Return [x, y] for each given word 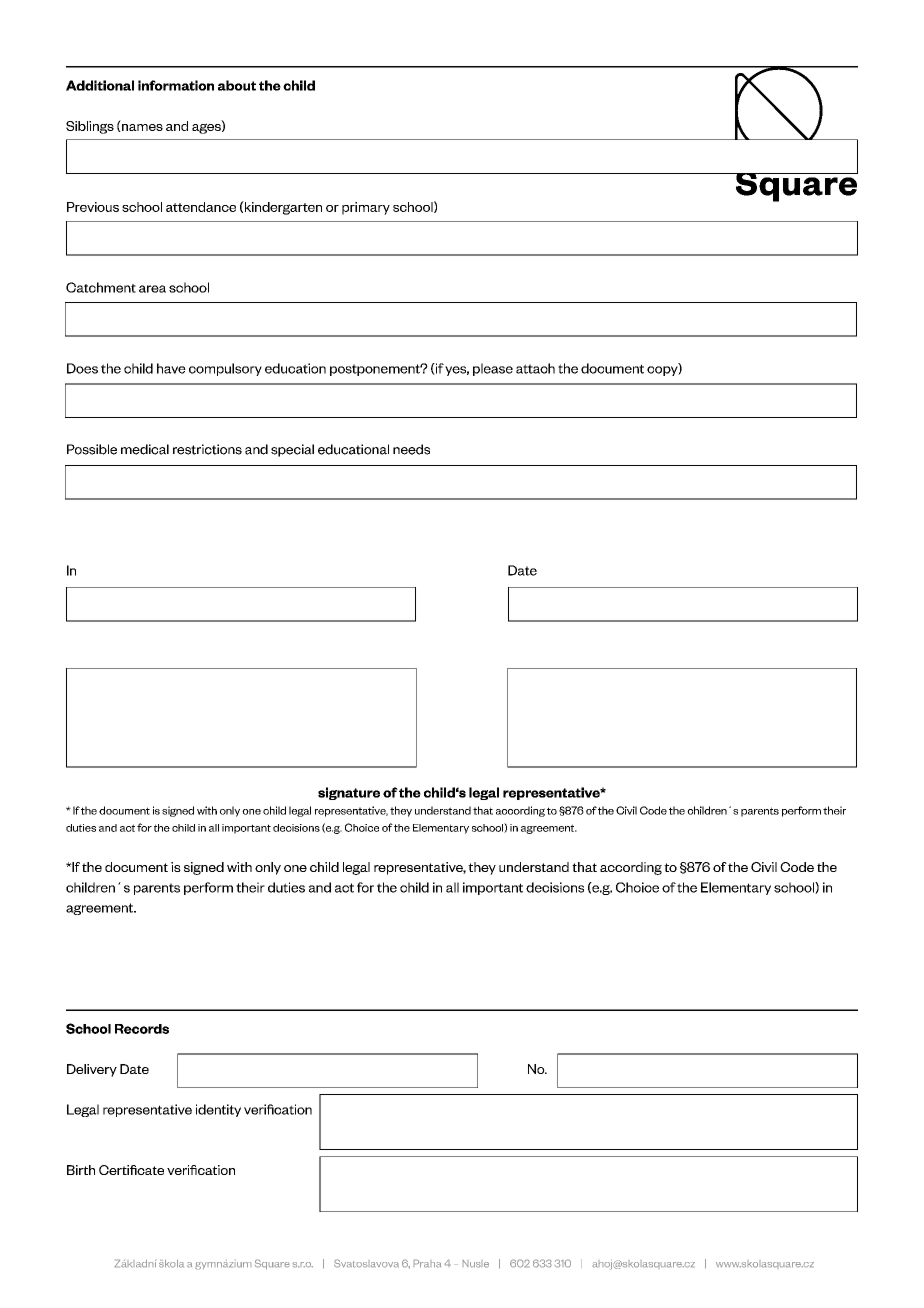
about [237, 85]
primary [366, 208]
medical [145, 449]
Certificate [131, 1170]
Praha [427, 1263]
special [292, 450]
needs [411, 449]
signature [349, 793]
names [141, 128]
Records [142, 1029]
